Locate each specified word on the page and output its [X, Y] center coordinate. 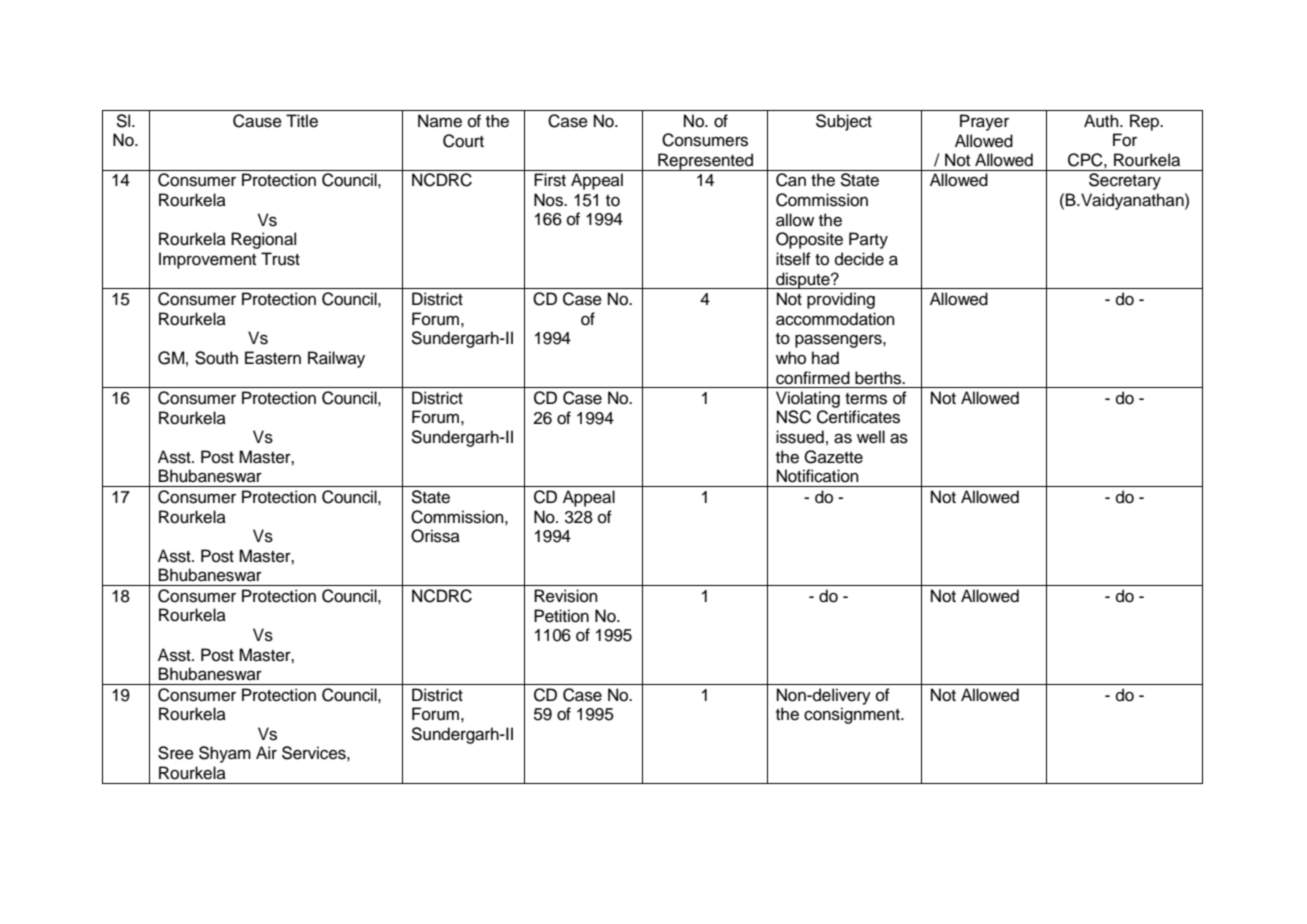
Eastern [273, 358]
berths [879, 378]
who [791, 358]
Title [302, 121]
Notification [818, 476]
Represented [706, 162]
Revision [566, 596]
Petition [561, 616]
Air [266, 752]
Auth [1102, 121]
